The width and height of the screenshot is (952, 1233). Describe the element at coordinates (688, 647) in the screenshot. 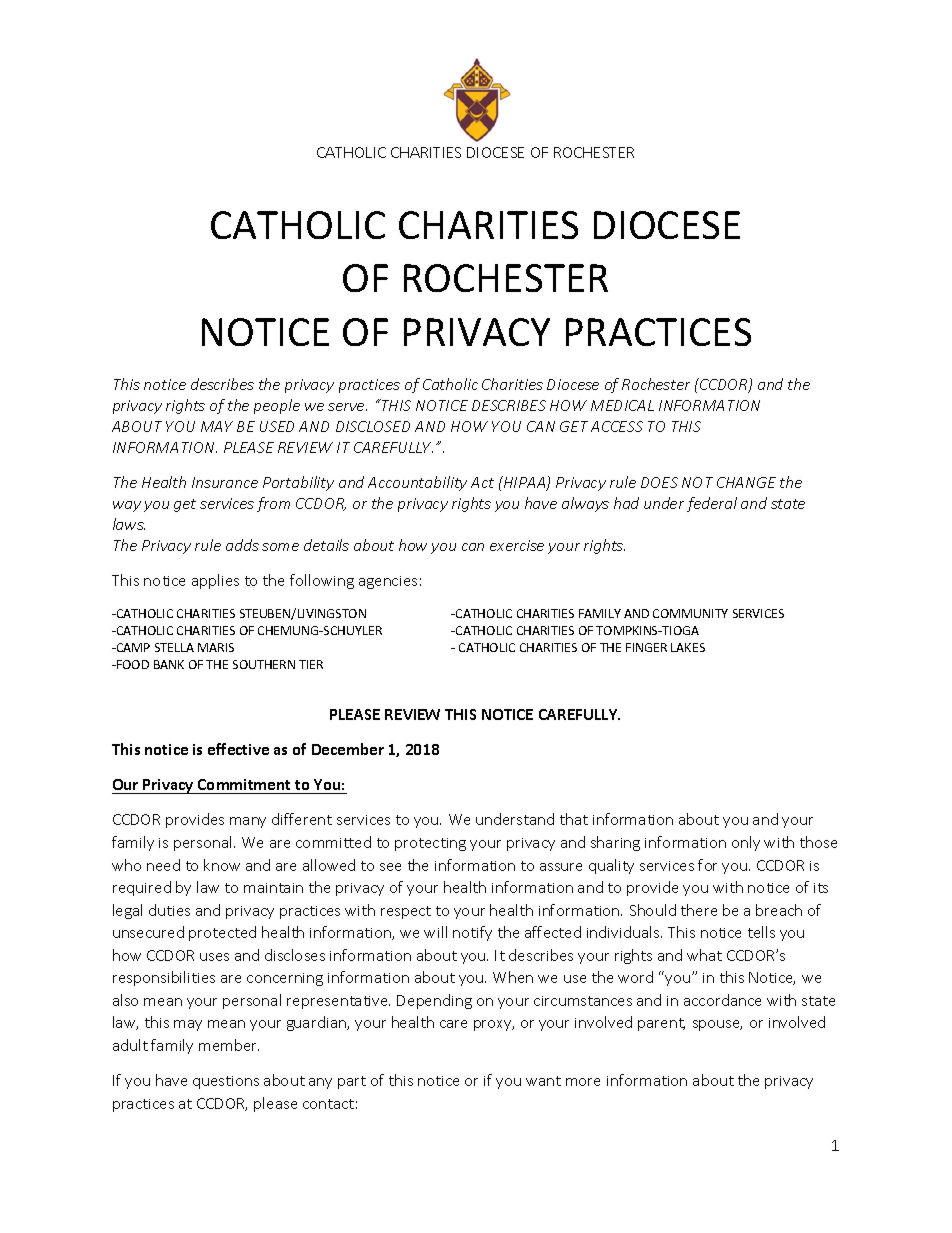

I see `LAKES` at that location.
